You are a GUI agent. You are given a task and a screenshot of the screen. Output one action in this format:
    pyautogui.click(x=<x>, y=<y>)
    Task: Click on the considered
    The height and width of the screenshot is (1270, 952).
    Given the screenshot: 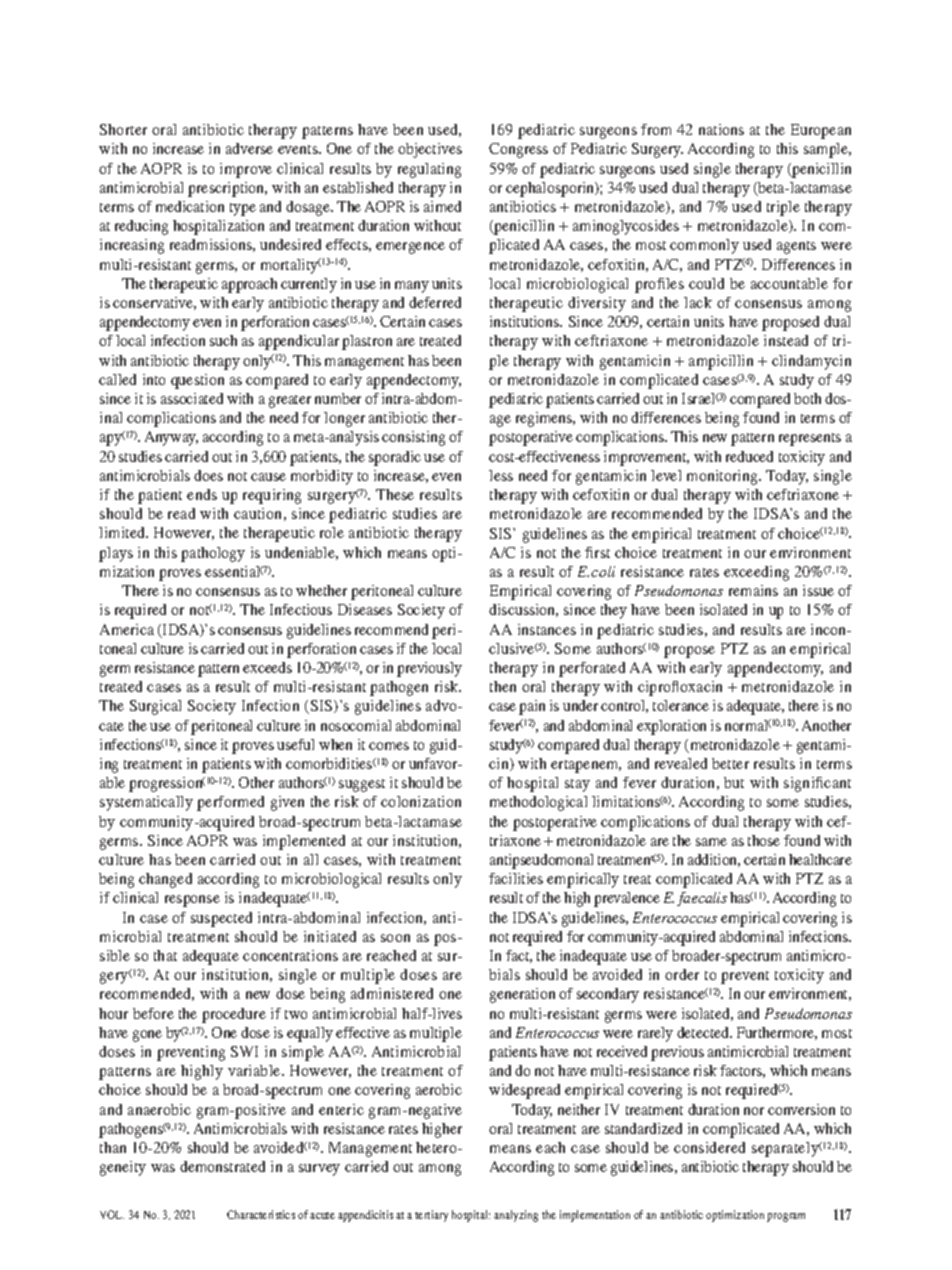 What is the action you would take?
    pyautogui.click(x=709, y=1147)
